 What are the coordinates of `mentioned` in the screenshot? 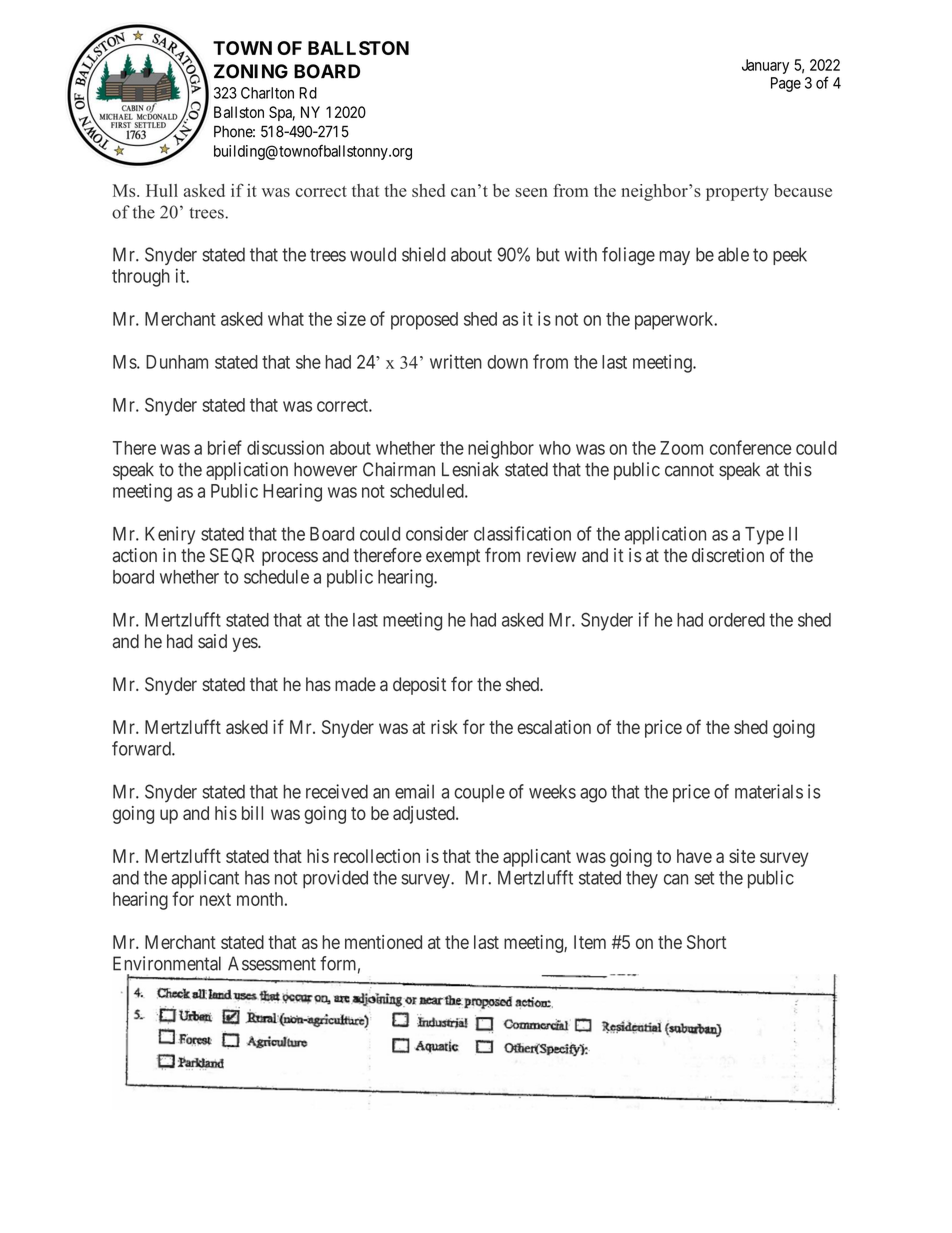 It's located at (383, 942).
